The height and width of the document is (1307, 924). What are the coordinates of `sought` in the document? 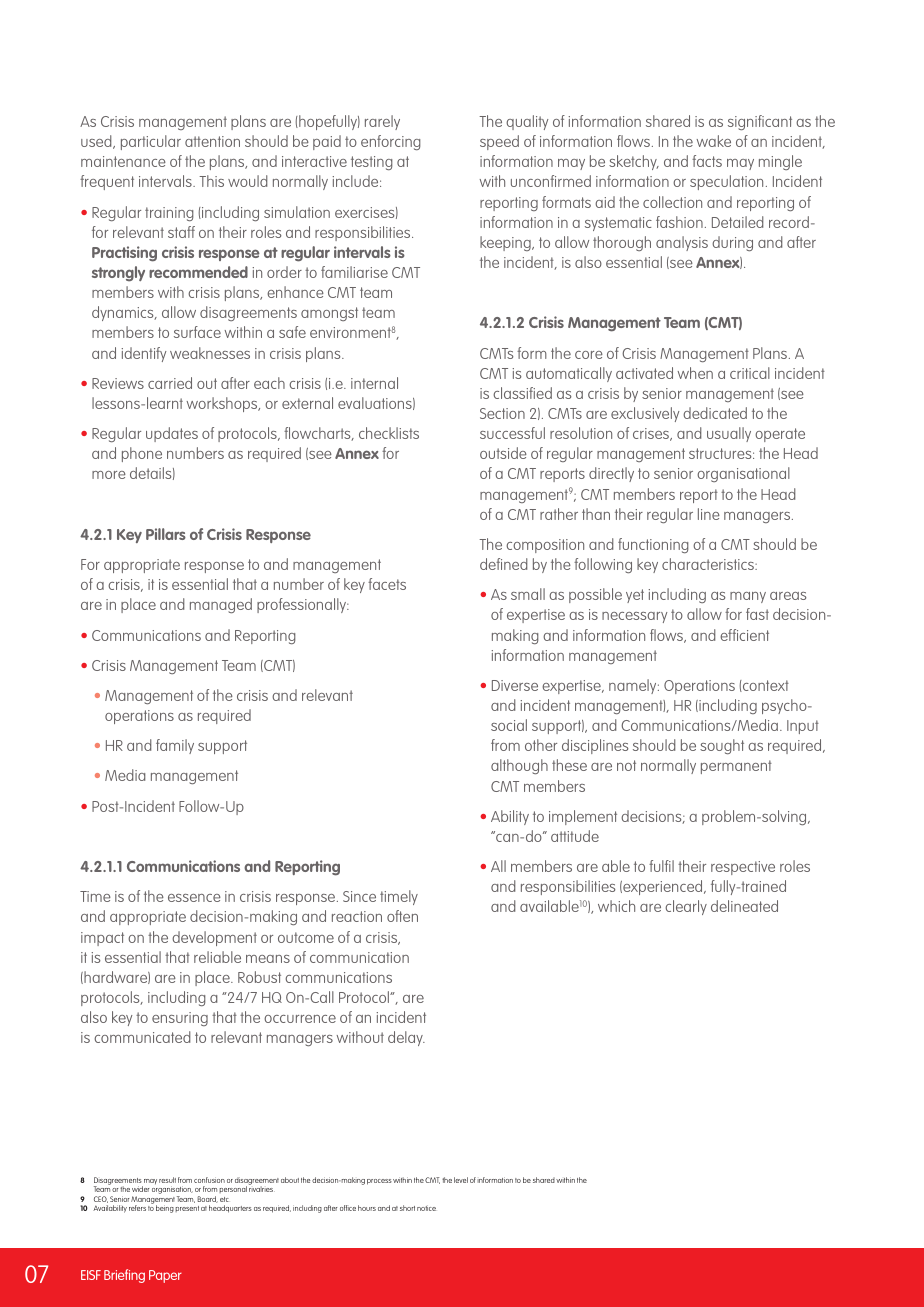 It's located at (722, 746).
